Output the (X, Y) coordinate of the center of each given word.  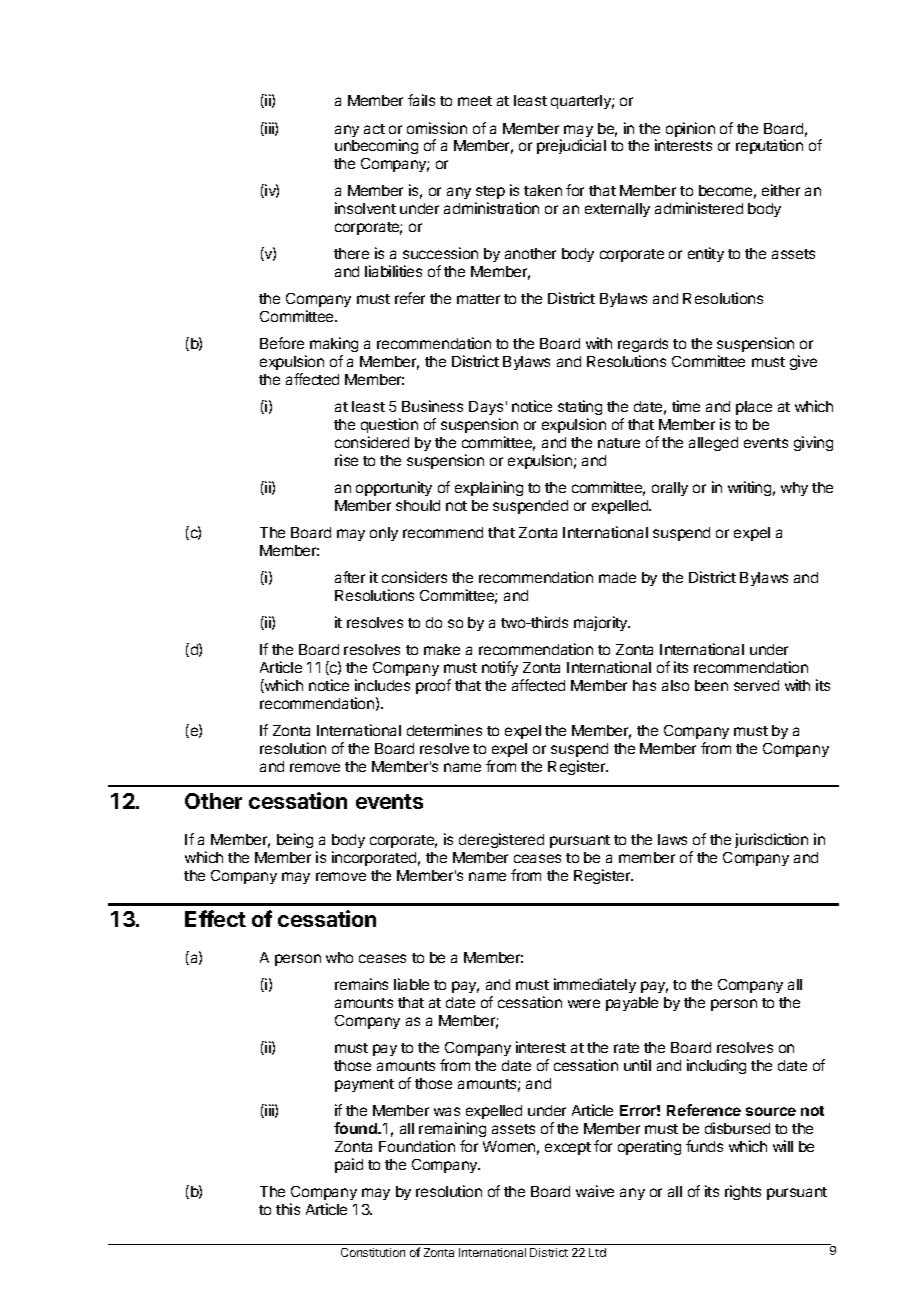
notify (500, 668)
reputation (769, 146)
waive (595, 1191)
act (374, 129)
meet (475, 101)
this (288, 1209)
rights (743, 1192)
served (756, 685)
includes (382, 685)
